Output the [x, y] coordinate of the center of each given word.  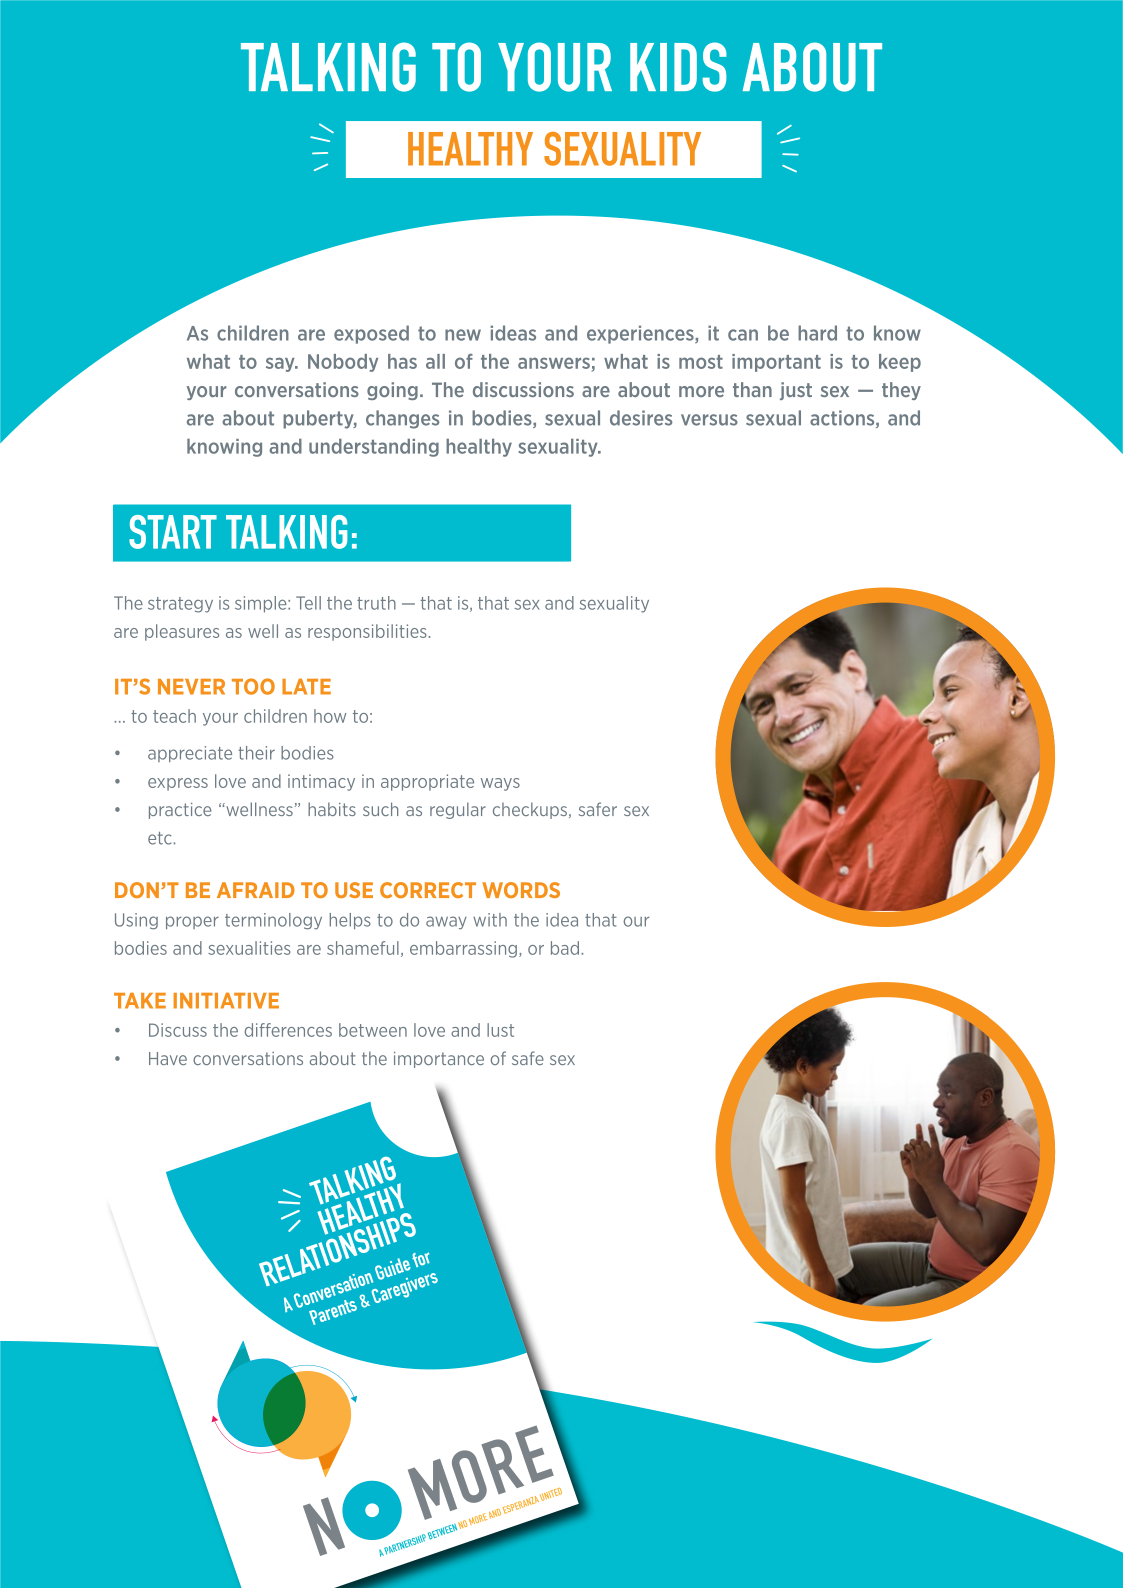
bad [565, 948]
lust [500, 1030]
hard [817, 333]
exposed [371, 334]
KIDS [678, 67]
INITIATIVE [226, 1000]
